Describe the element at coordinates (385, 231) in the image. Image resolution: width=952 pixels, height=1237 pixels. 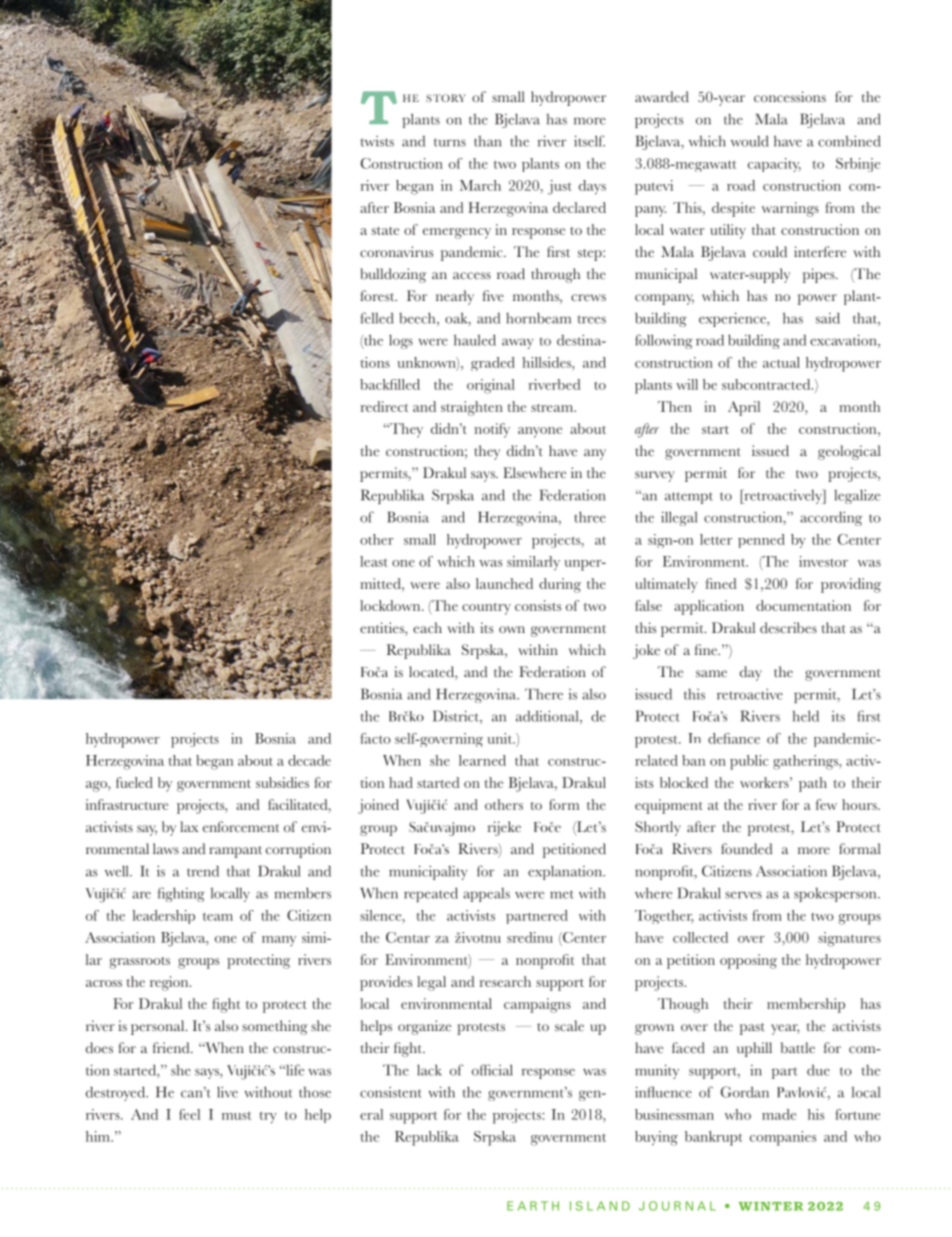
I see `state` at that location.
